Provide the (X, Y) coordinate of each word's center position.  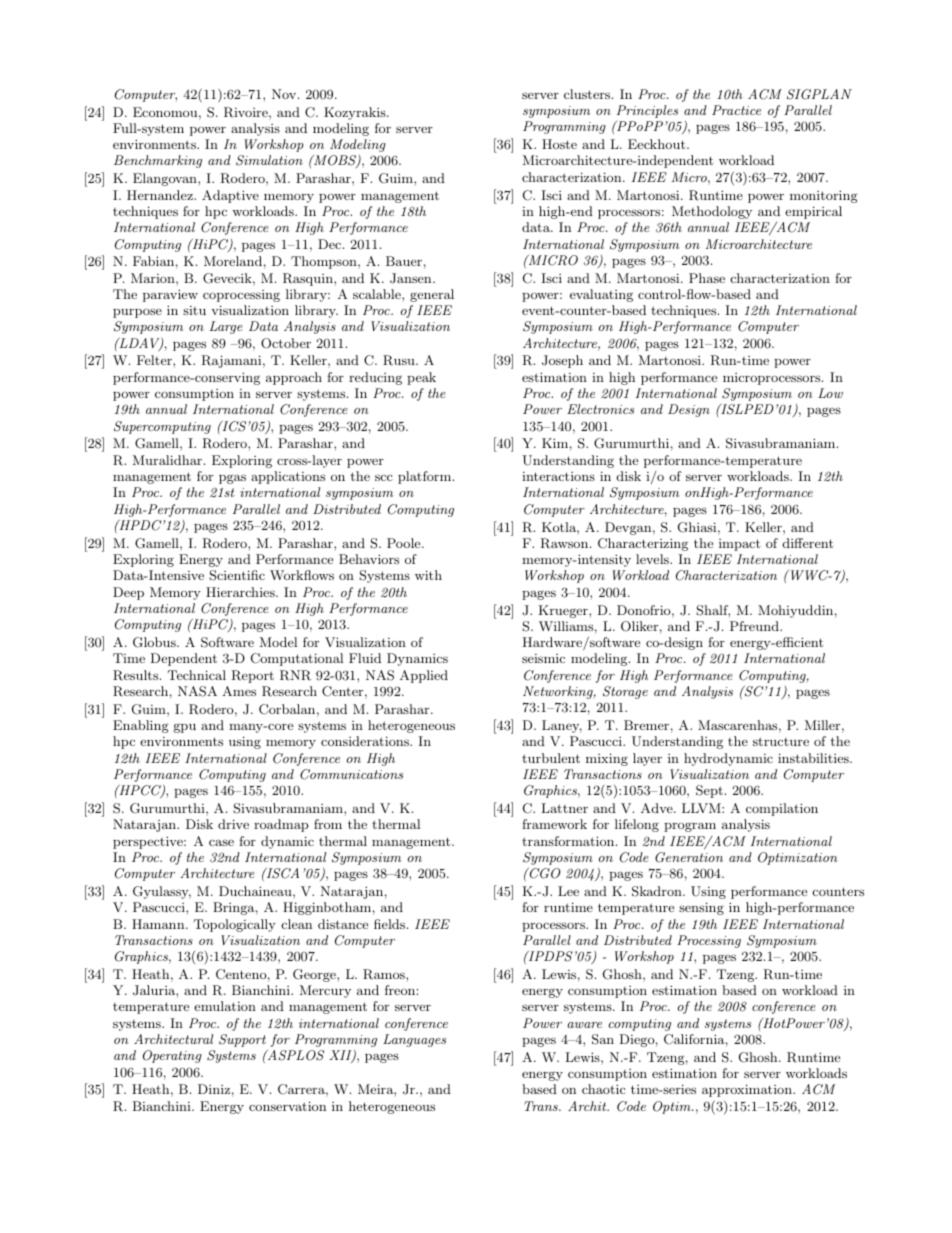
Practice (736, 110)
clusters (588, 94)
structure (781, 741)
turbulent (551, 758)
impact (739, 545)
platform (426, 477)
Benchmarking (158, 161)
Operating (172, 1056)
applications (288, 477)
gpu (185, 728)
